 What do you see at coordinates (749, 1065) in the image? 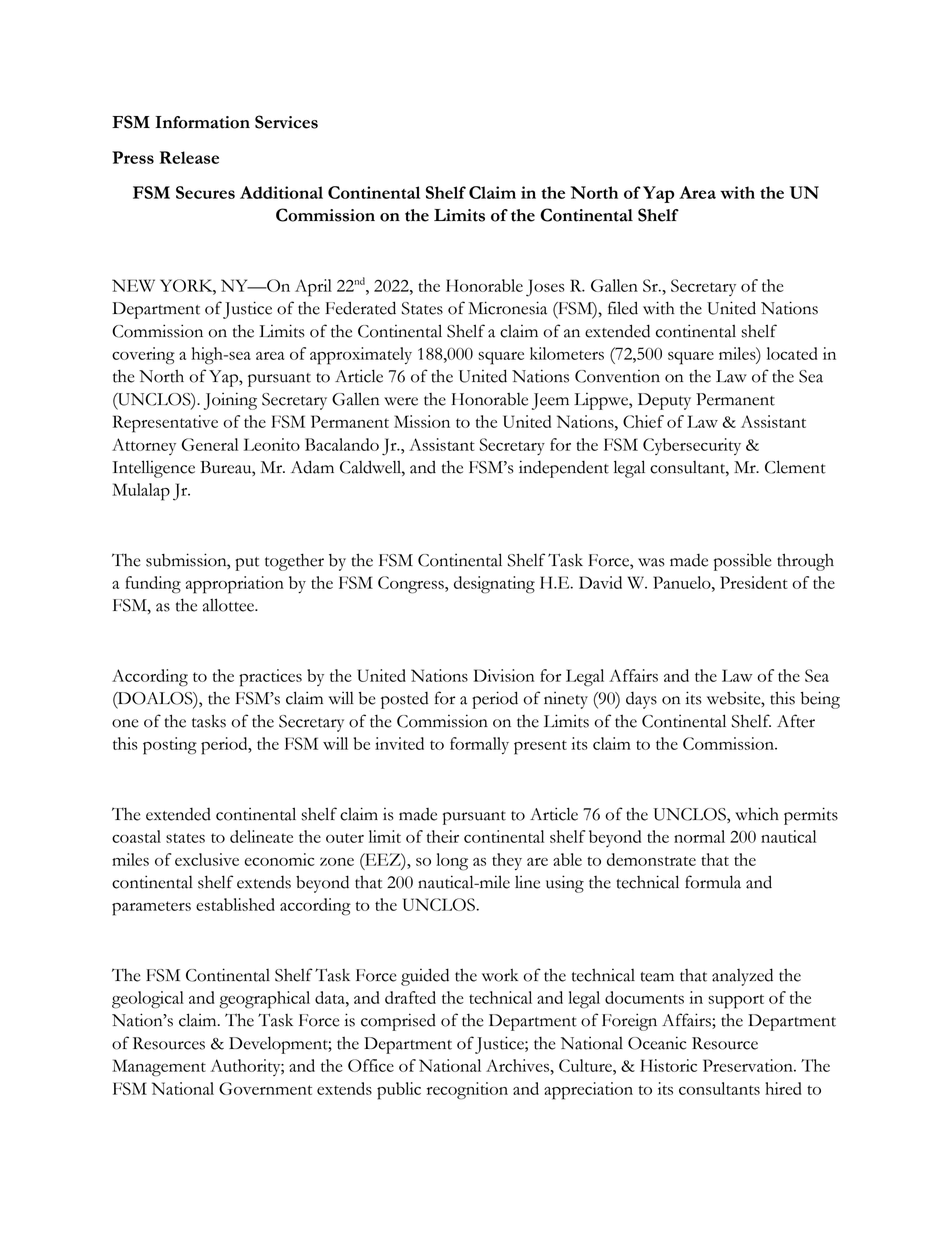
I see `Preservation` at bounding box center [749, 1065].
